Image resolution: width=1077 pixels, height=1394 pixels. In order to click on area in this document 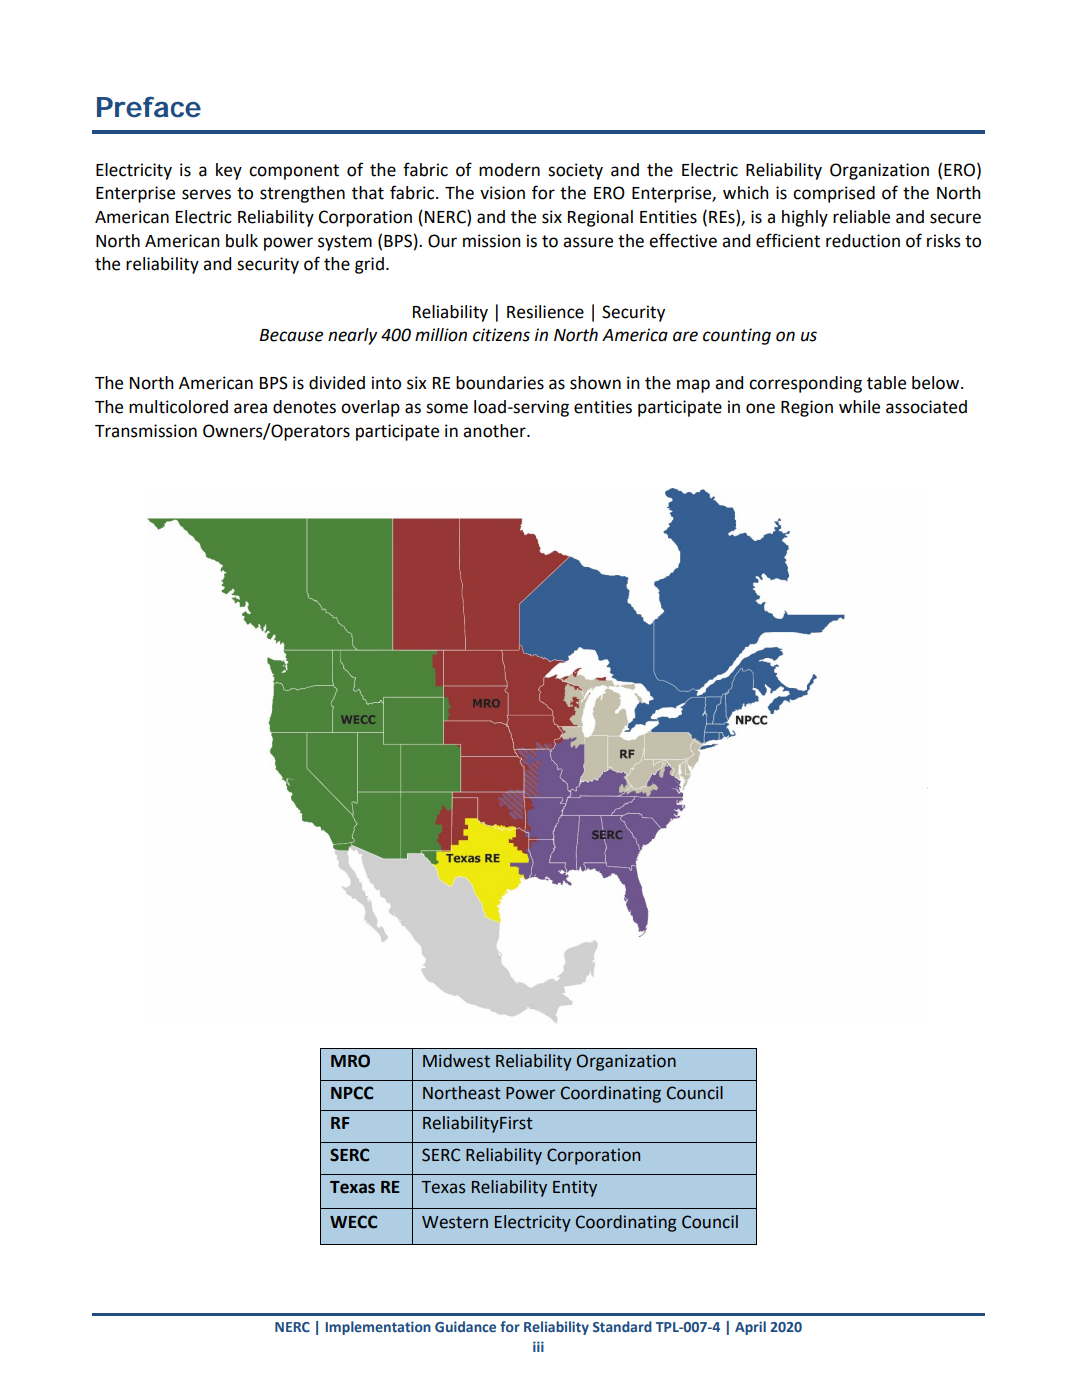, I will do `click(250, 408)`.
